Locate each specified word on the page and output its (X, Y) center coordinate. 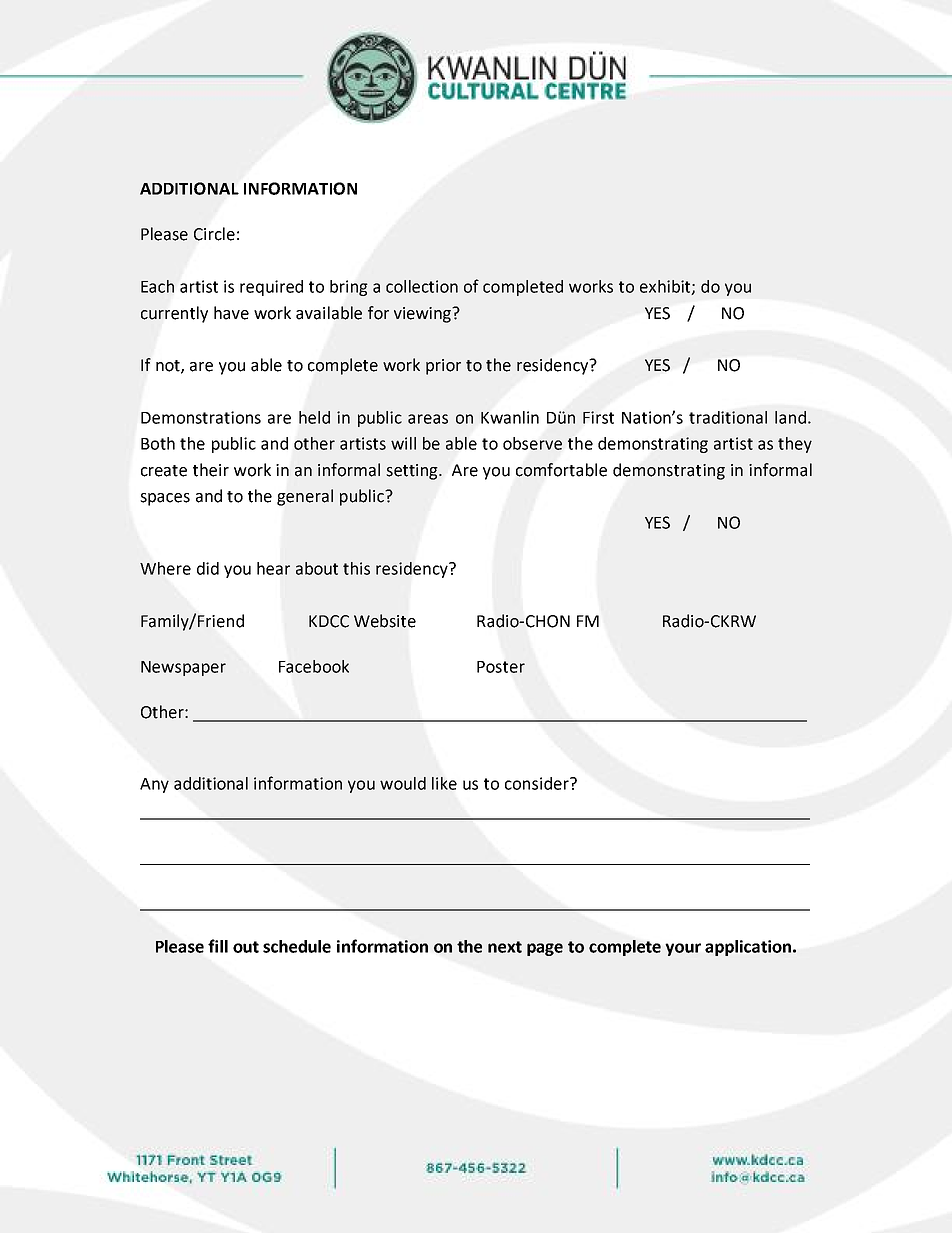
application (748, 948)
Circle (214, 234)
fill (218, 946)
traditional (728, 417)
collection (422, 286)
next (505, 947)
